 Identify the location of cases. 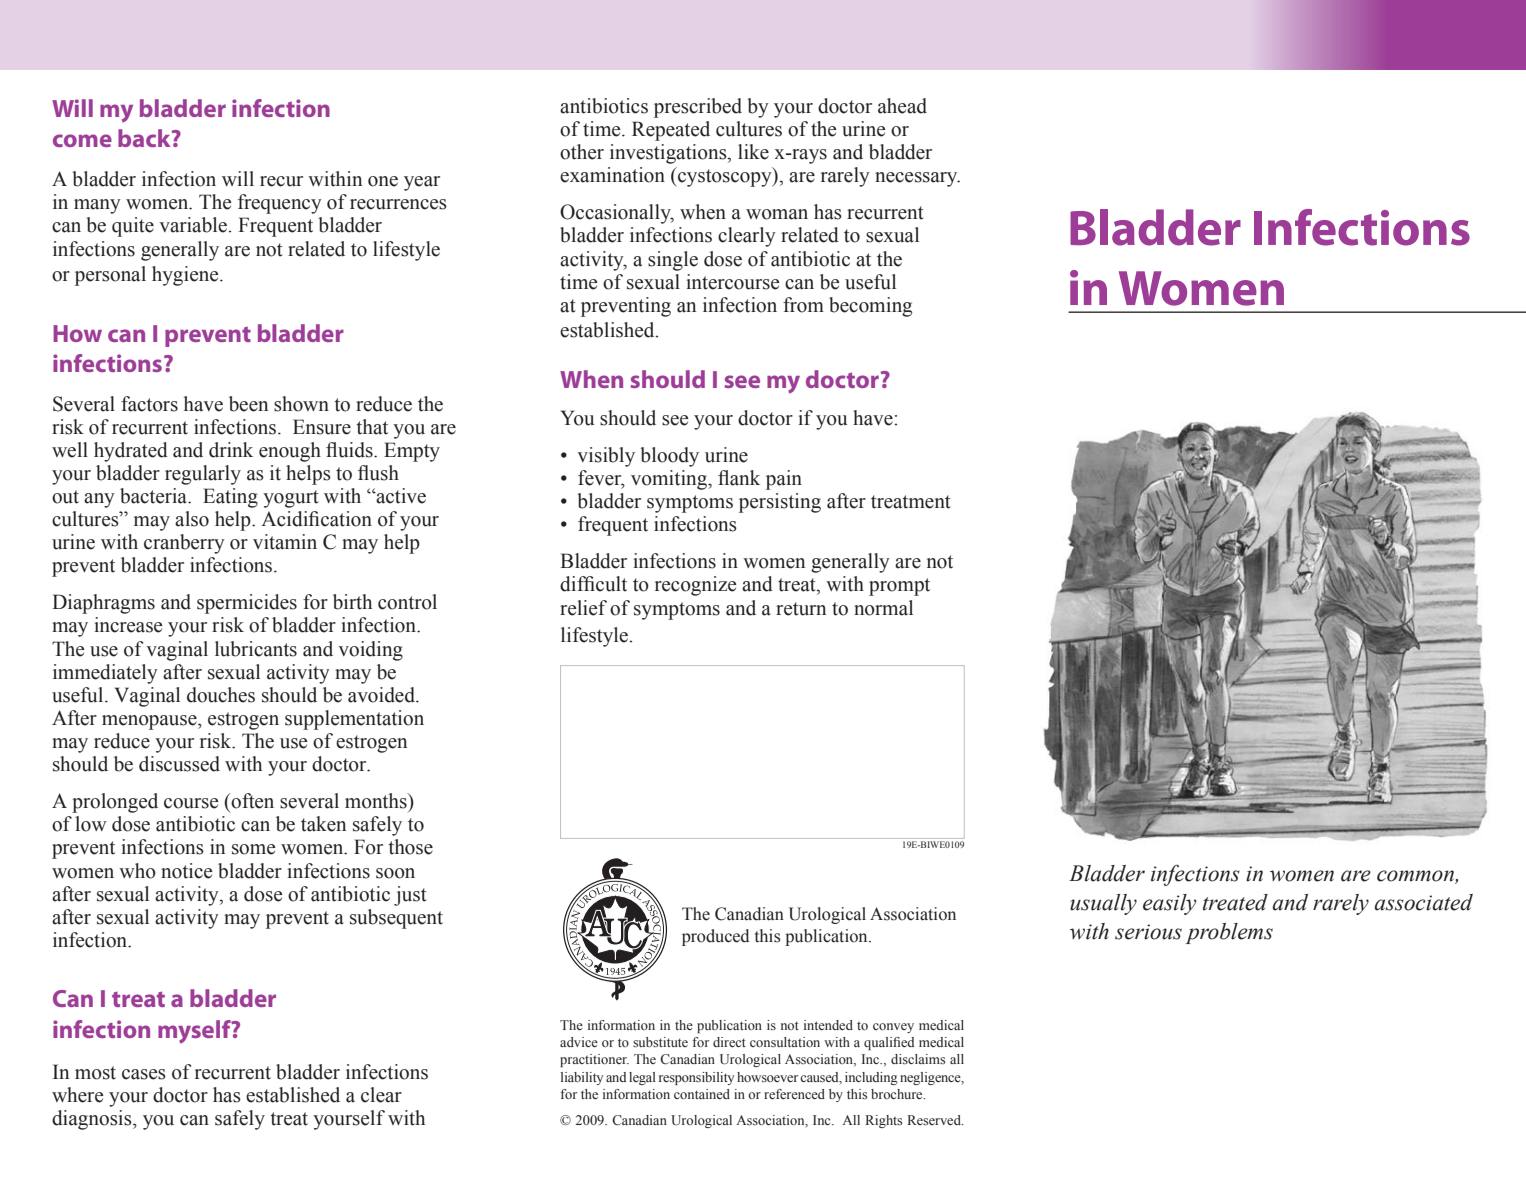
(144, 1074).
